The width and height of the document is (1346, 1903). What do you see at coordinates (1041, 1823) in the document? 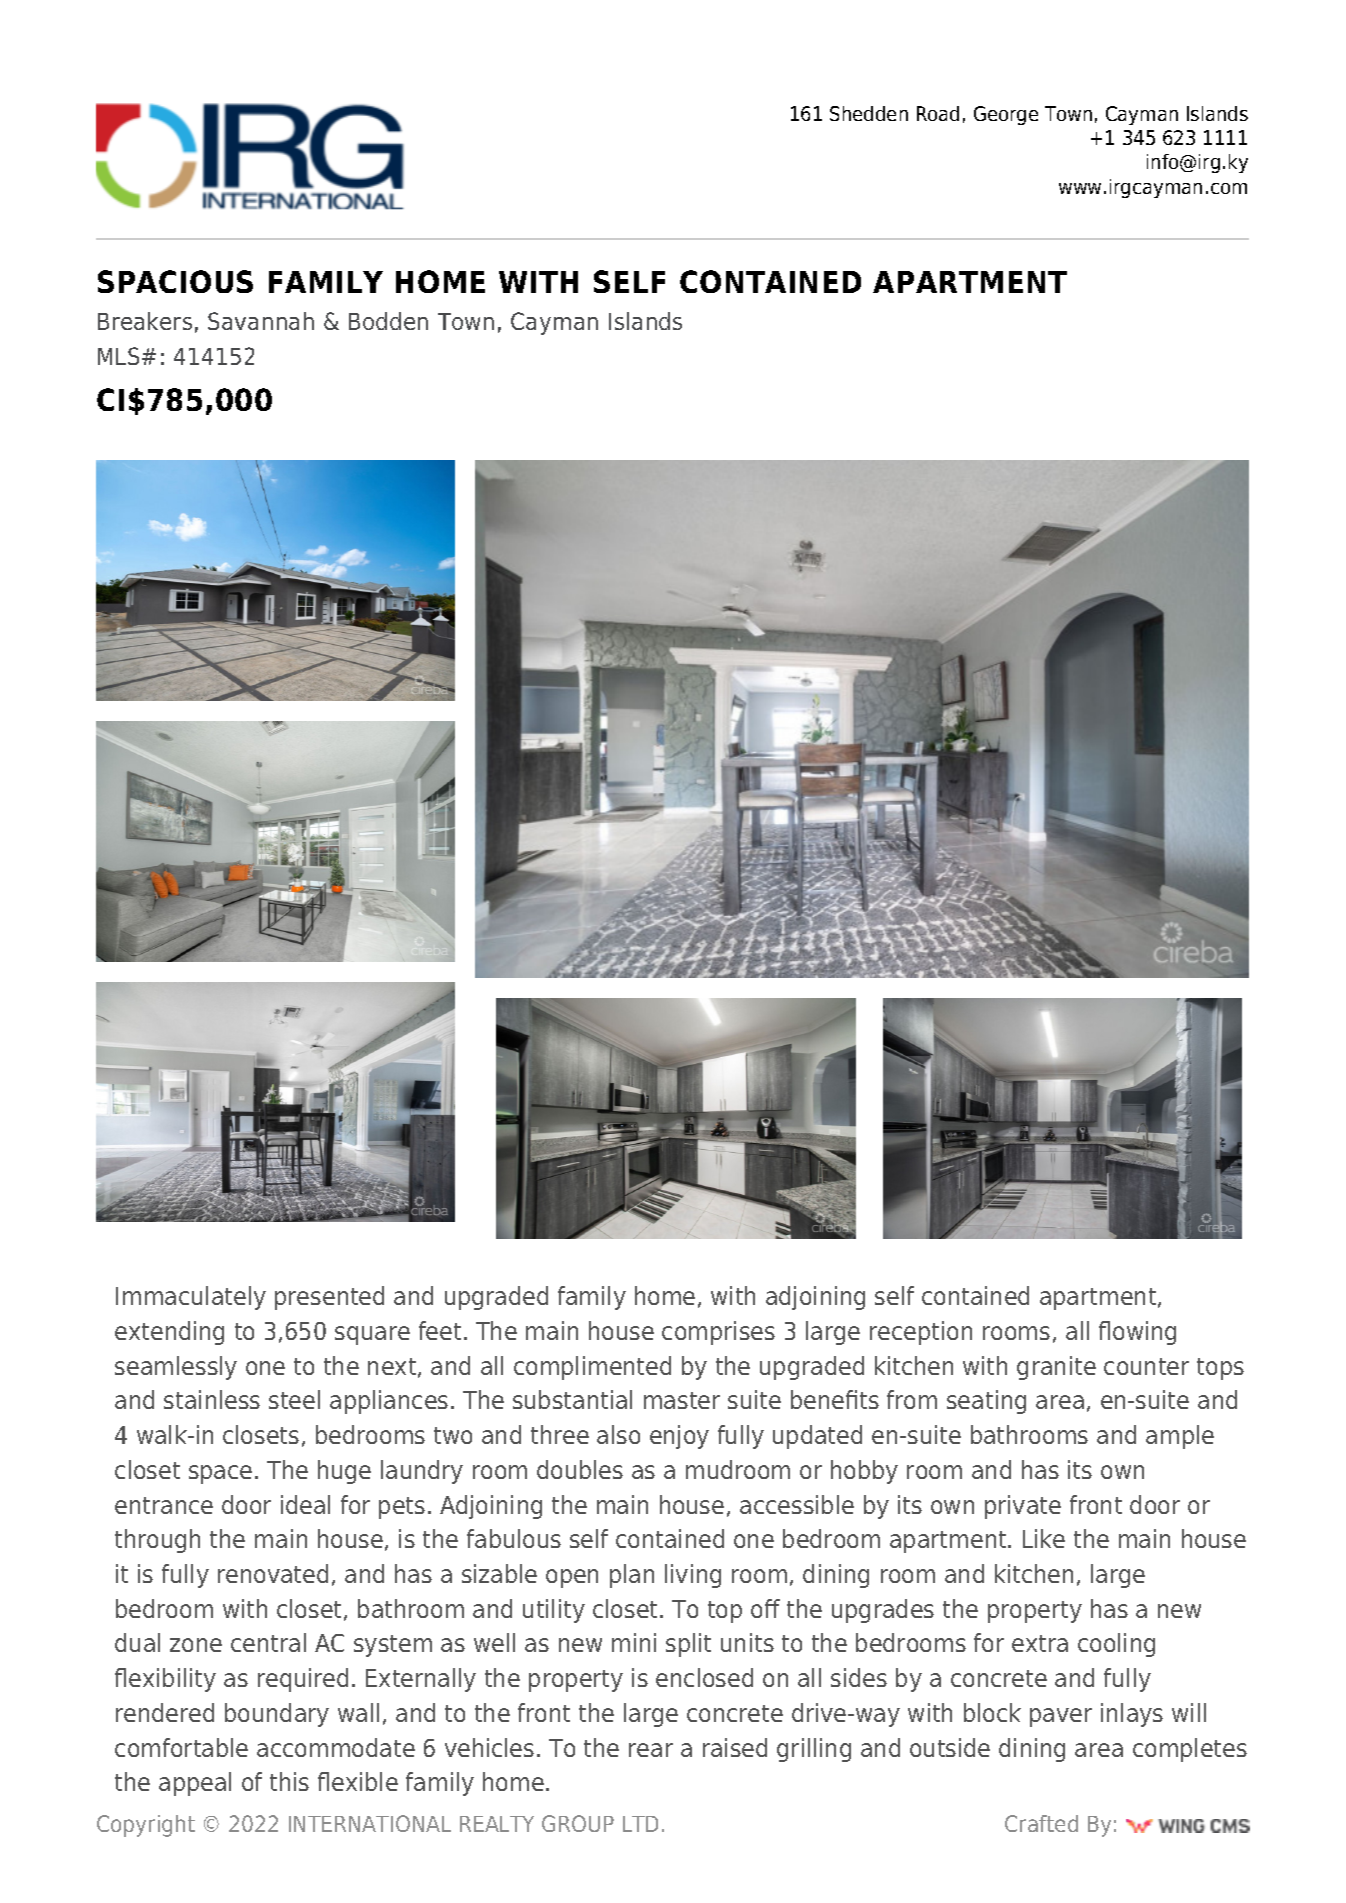
I see `Crafted` at bounding box center [1041, 1823].
